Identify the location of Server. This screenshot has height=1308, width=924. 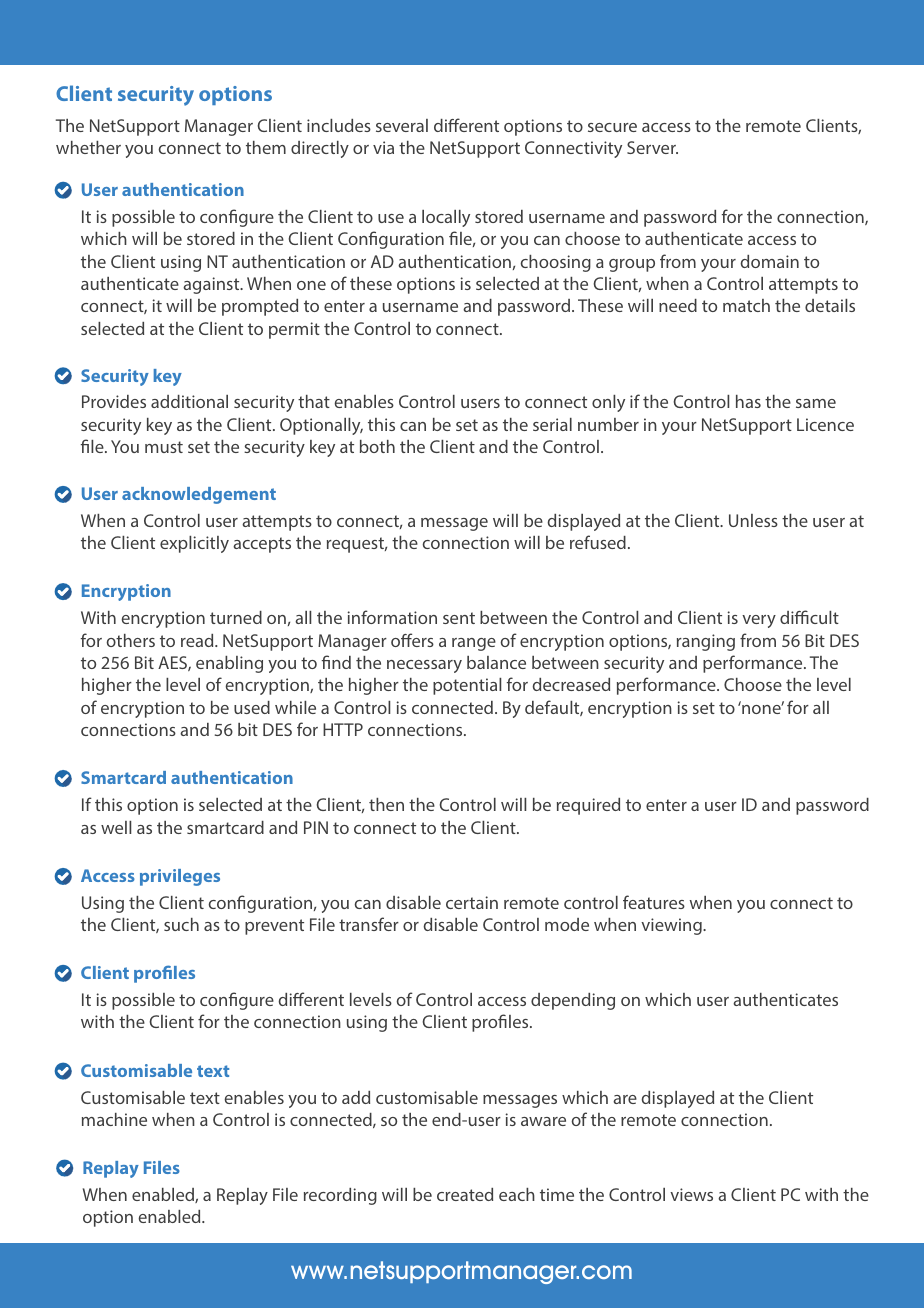
(652, 147).
